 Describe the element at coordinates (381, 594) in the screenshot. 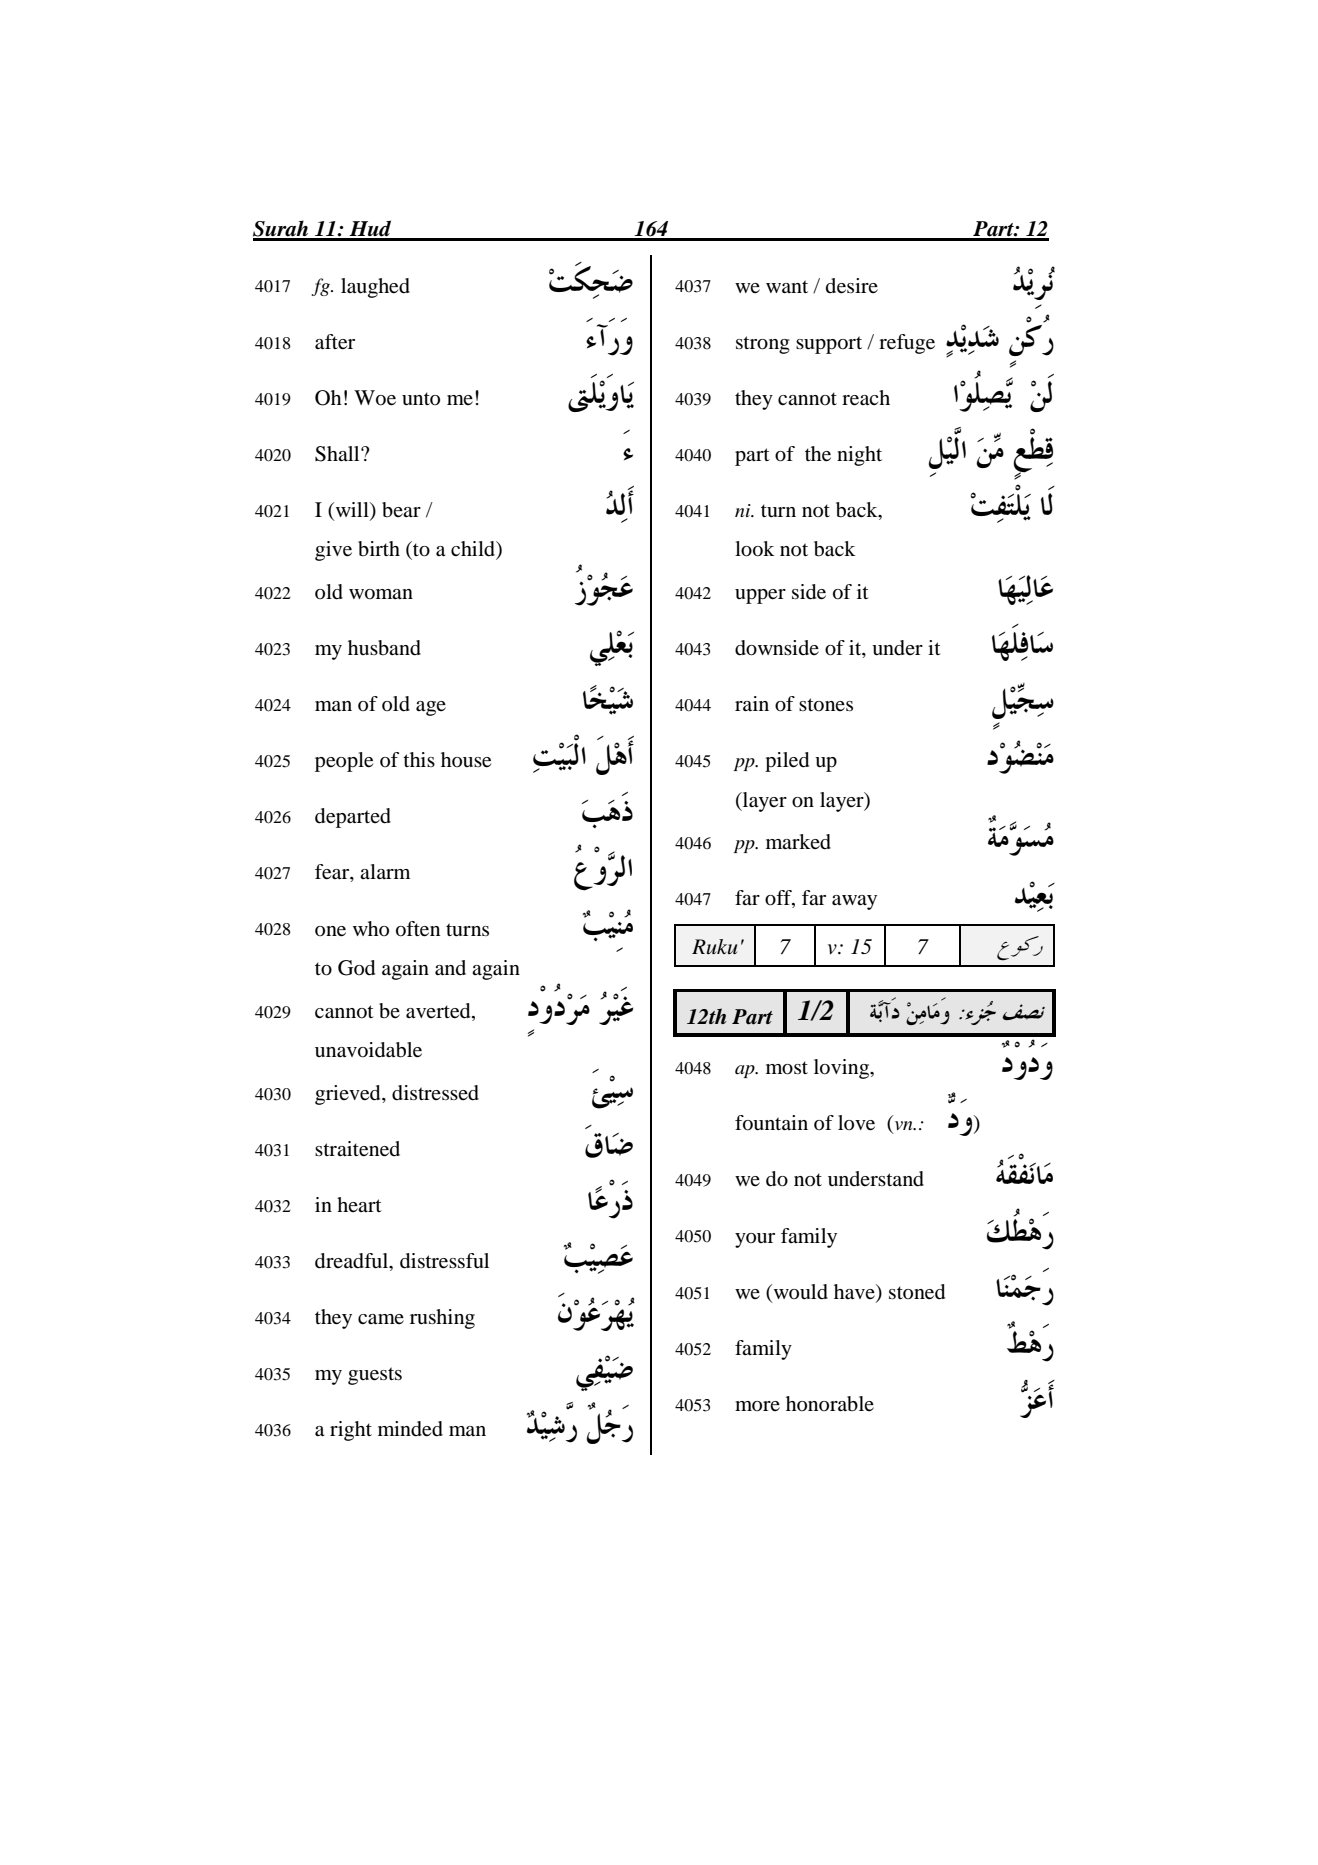

I see `woman` at that location.
